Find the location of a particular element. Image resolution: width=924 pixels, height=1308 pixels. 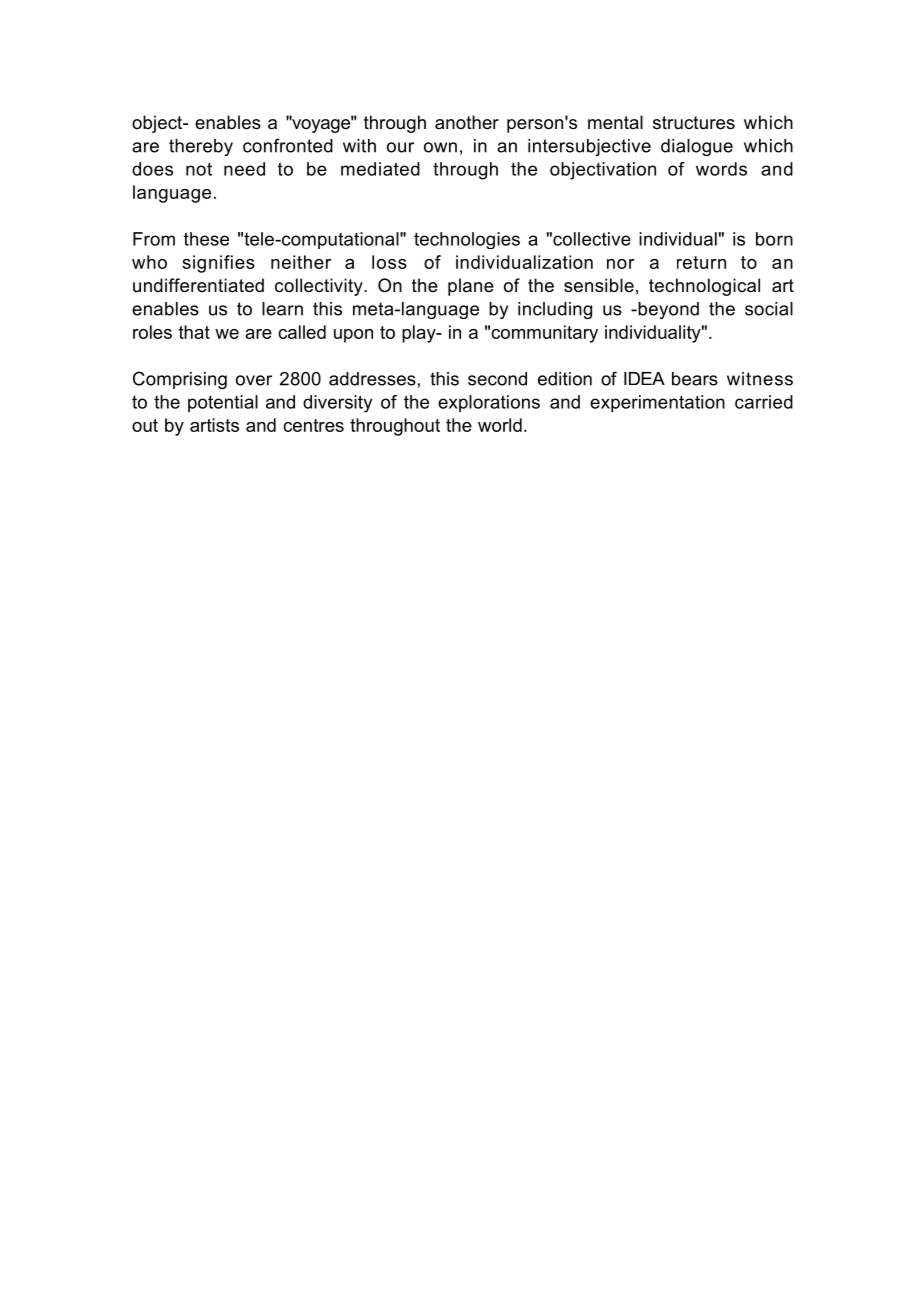

structures is located at coordinates (694, 123).
